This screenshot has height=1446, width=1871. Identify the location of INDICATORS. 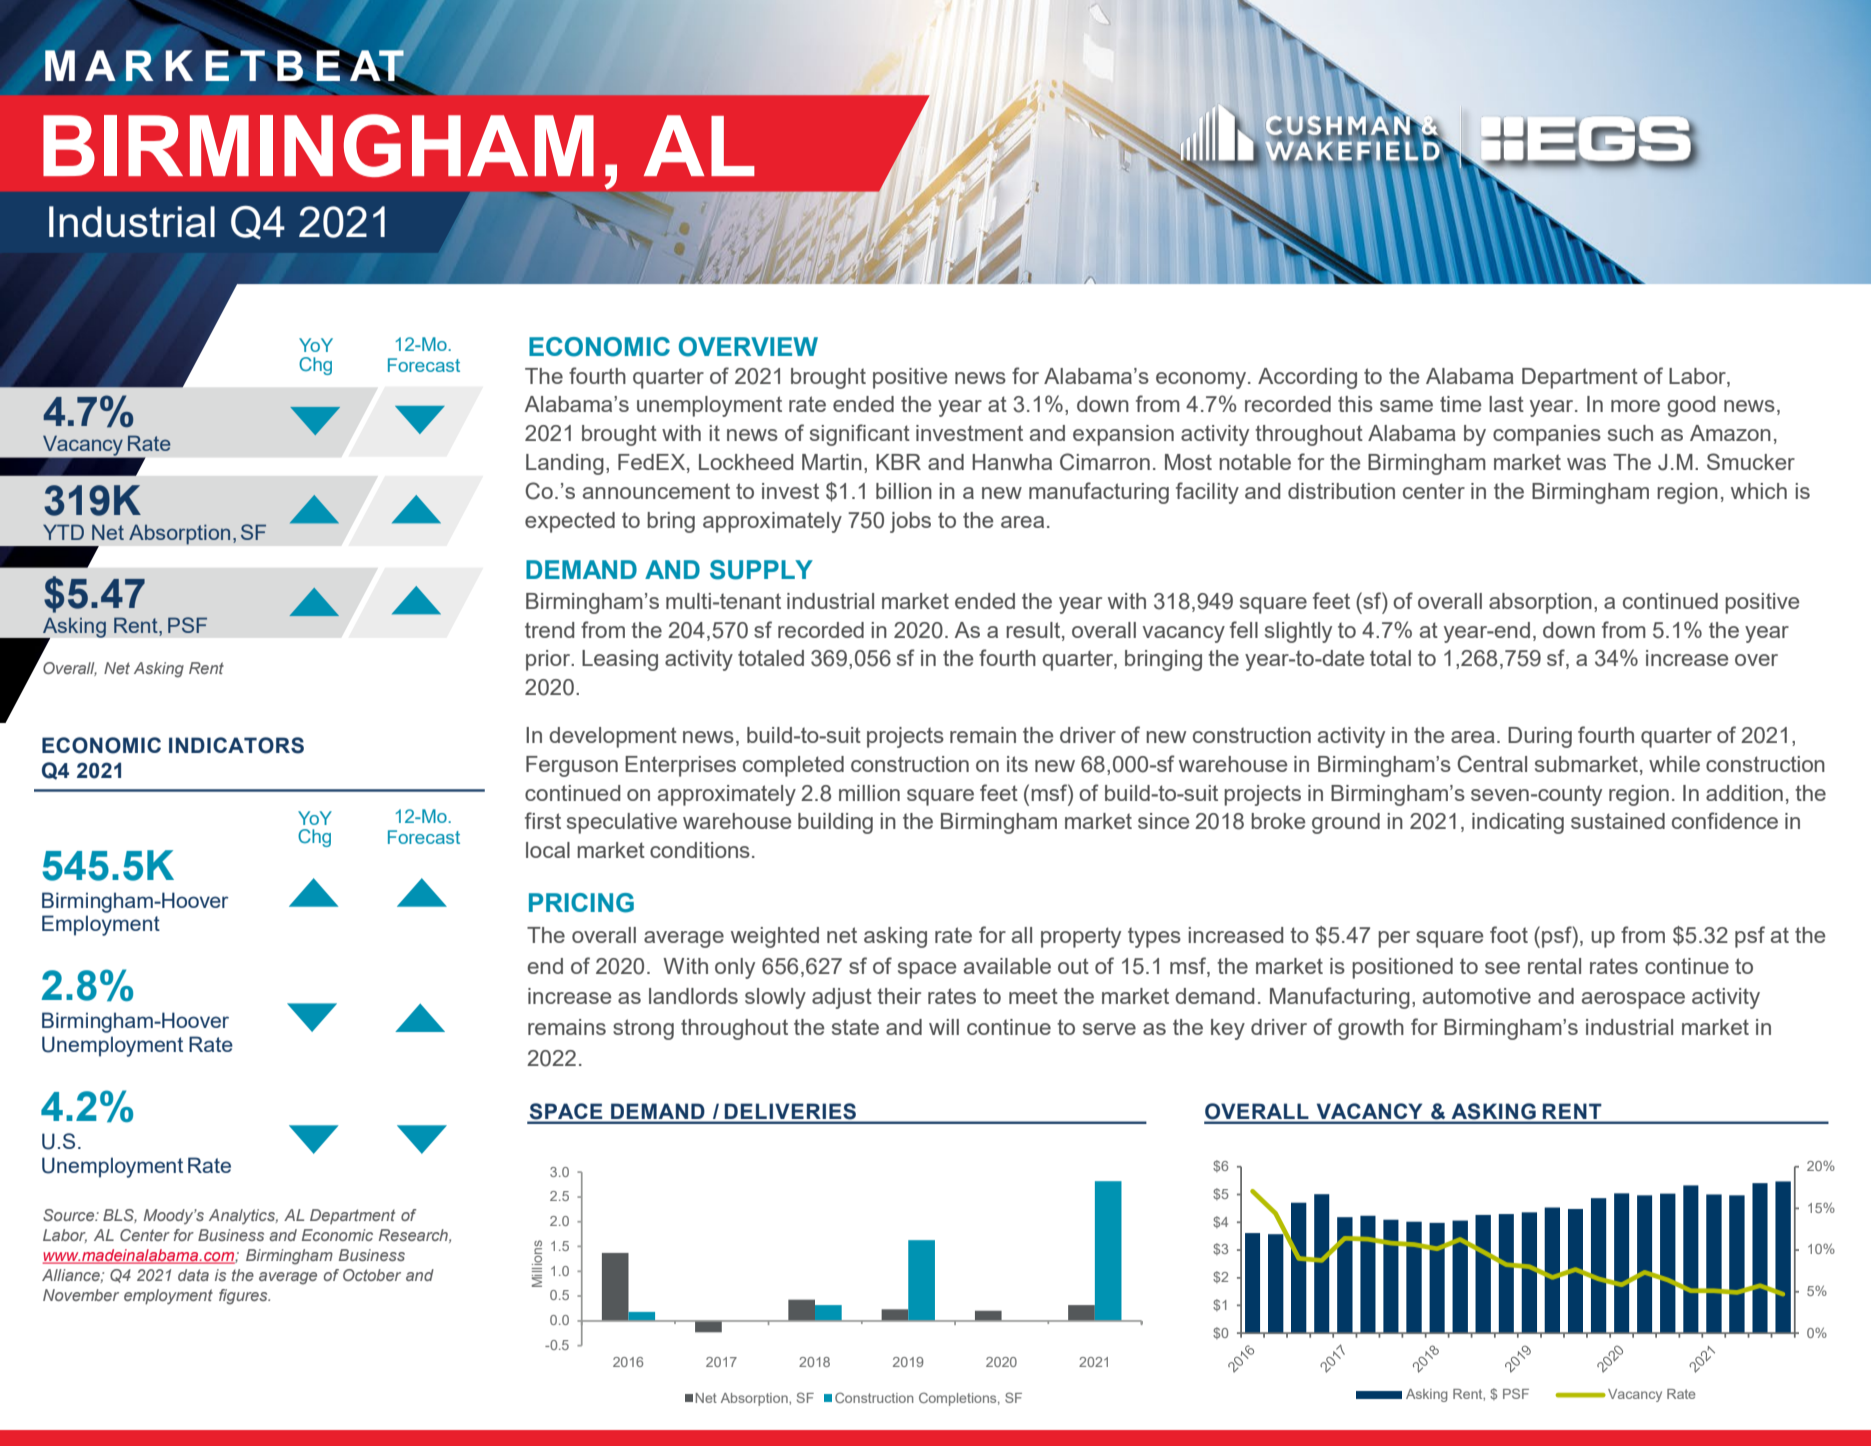
(236, 745).
